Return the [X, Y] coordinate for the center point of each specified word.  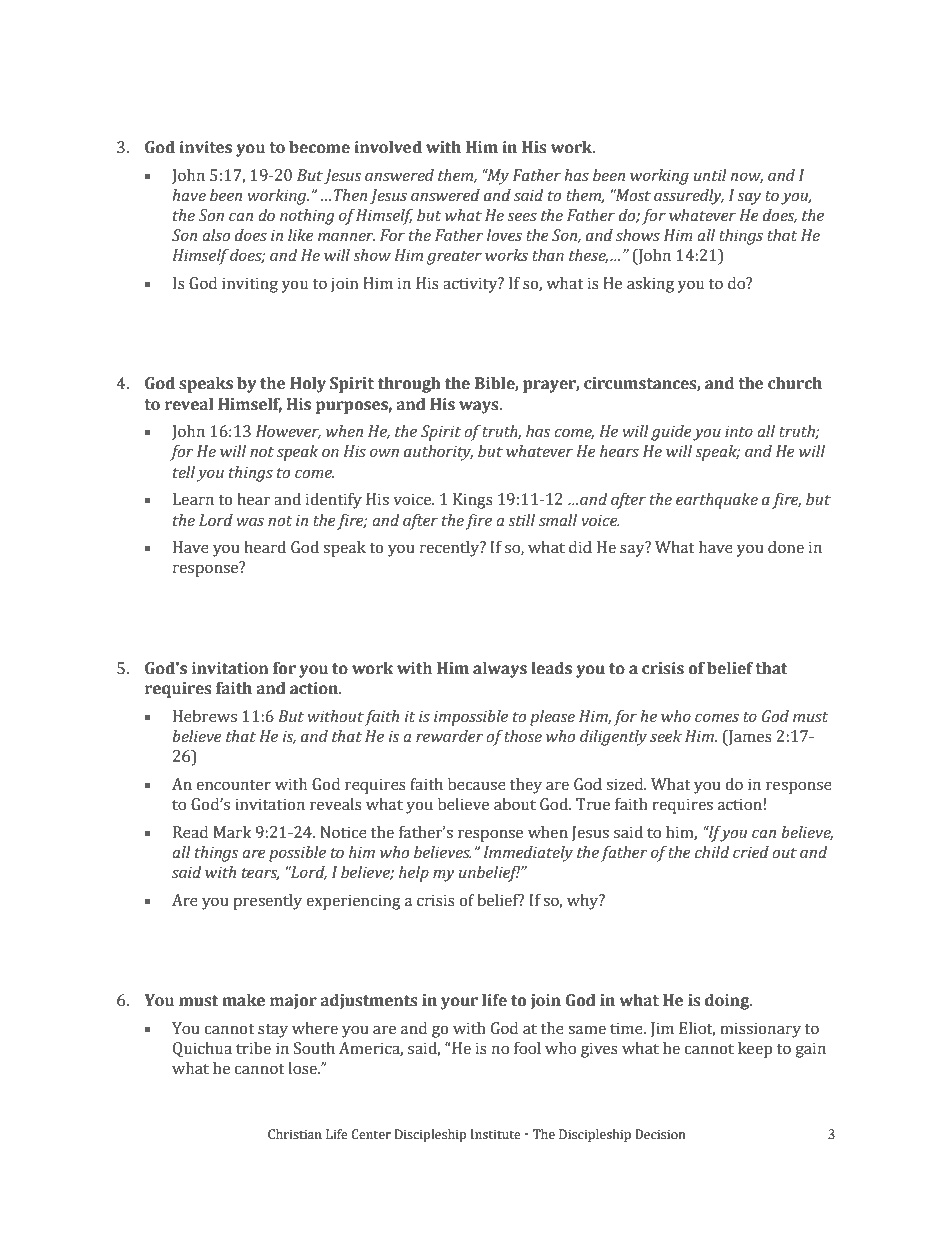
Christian [295, 1134]
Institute [496, 1134]
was [250, 522]
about [515, 804]
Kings [473, 501]
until [710, 175]
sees [522, 217]
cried [751, 852]
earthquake [717, 501]
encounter [234, 785]
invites [205, 147]
